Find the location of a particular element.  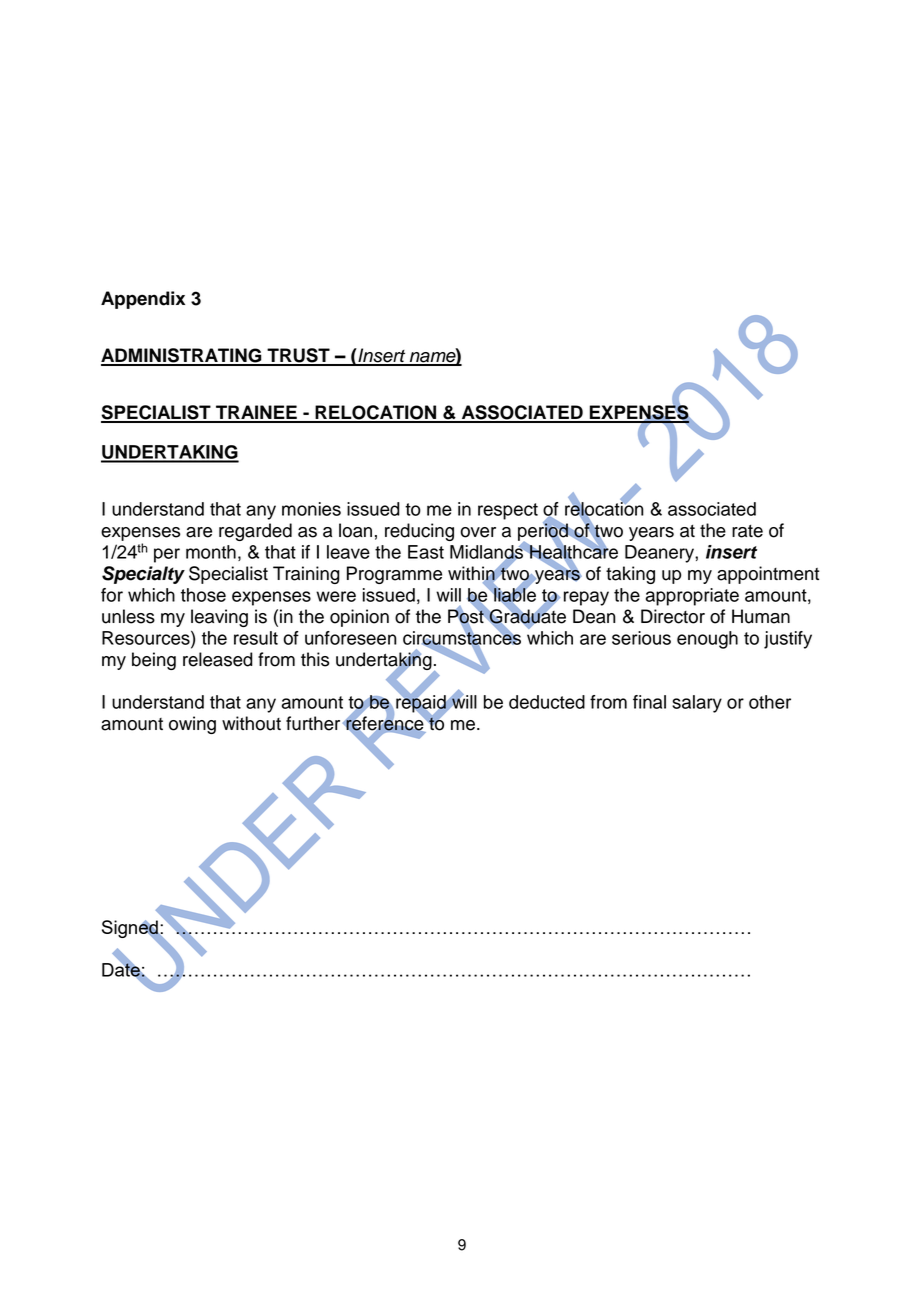

over is located at coordinates (478, 532).
